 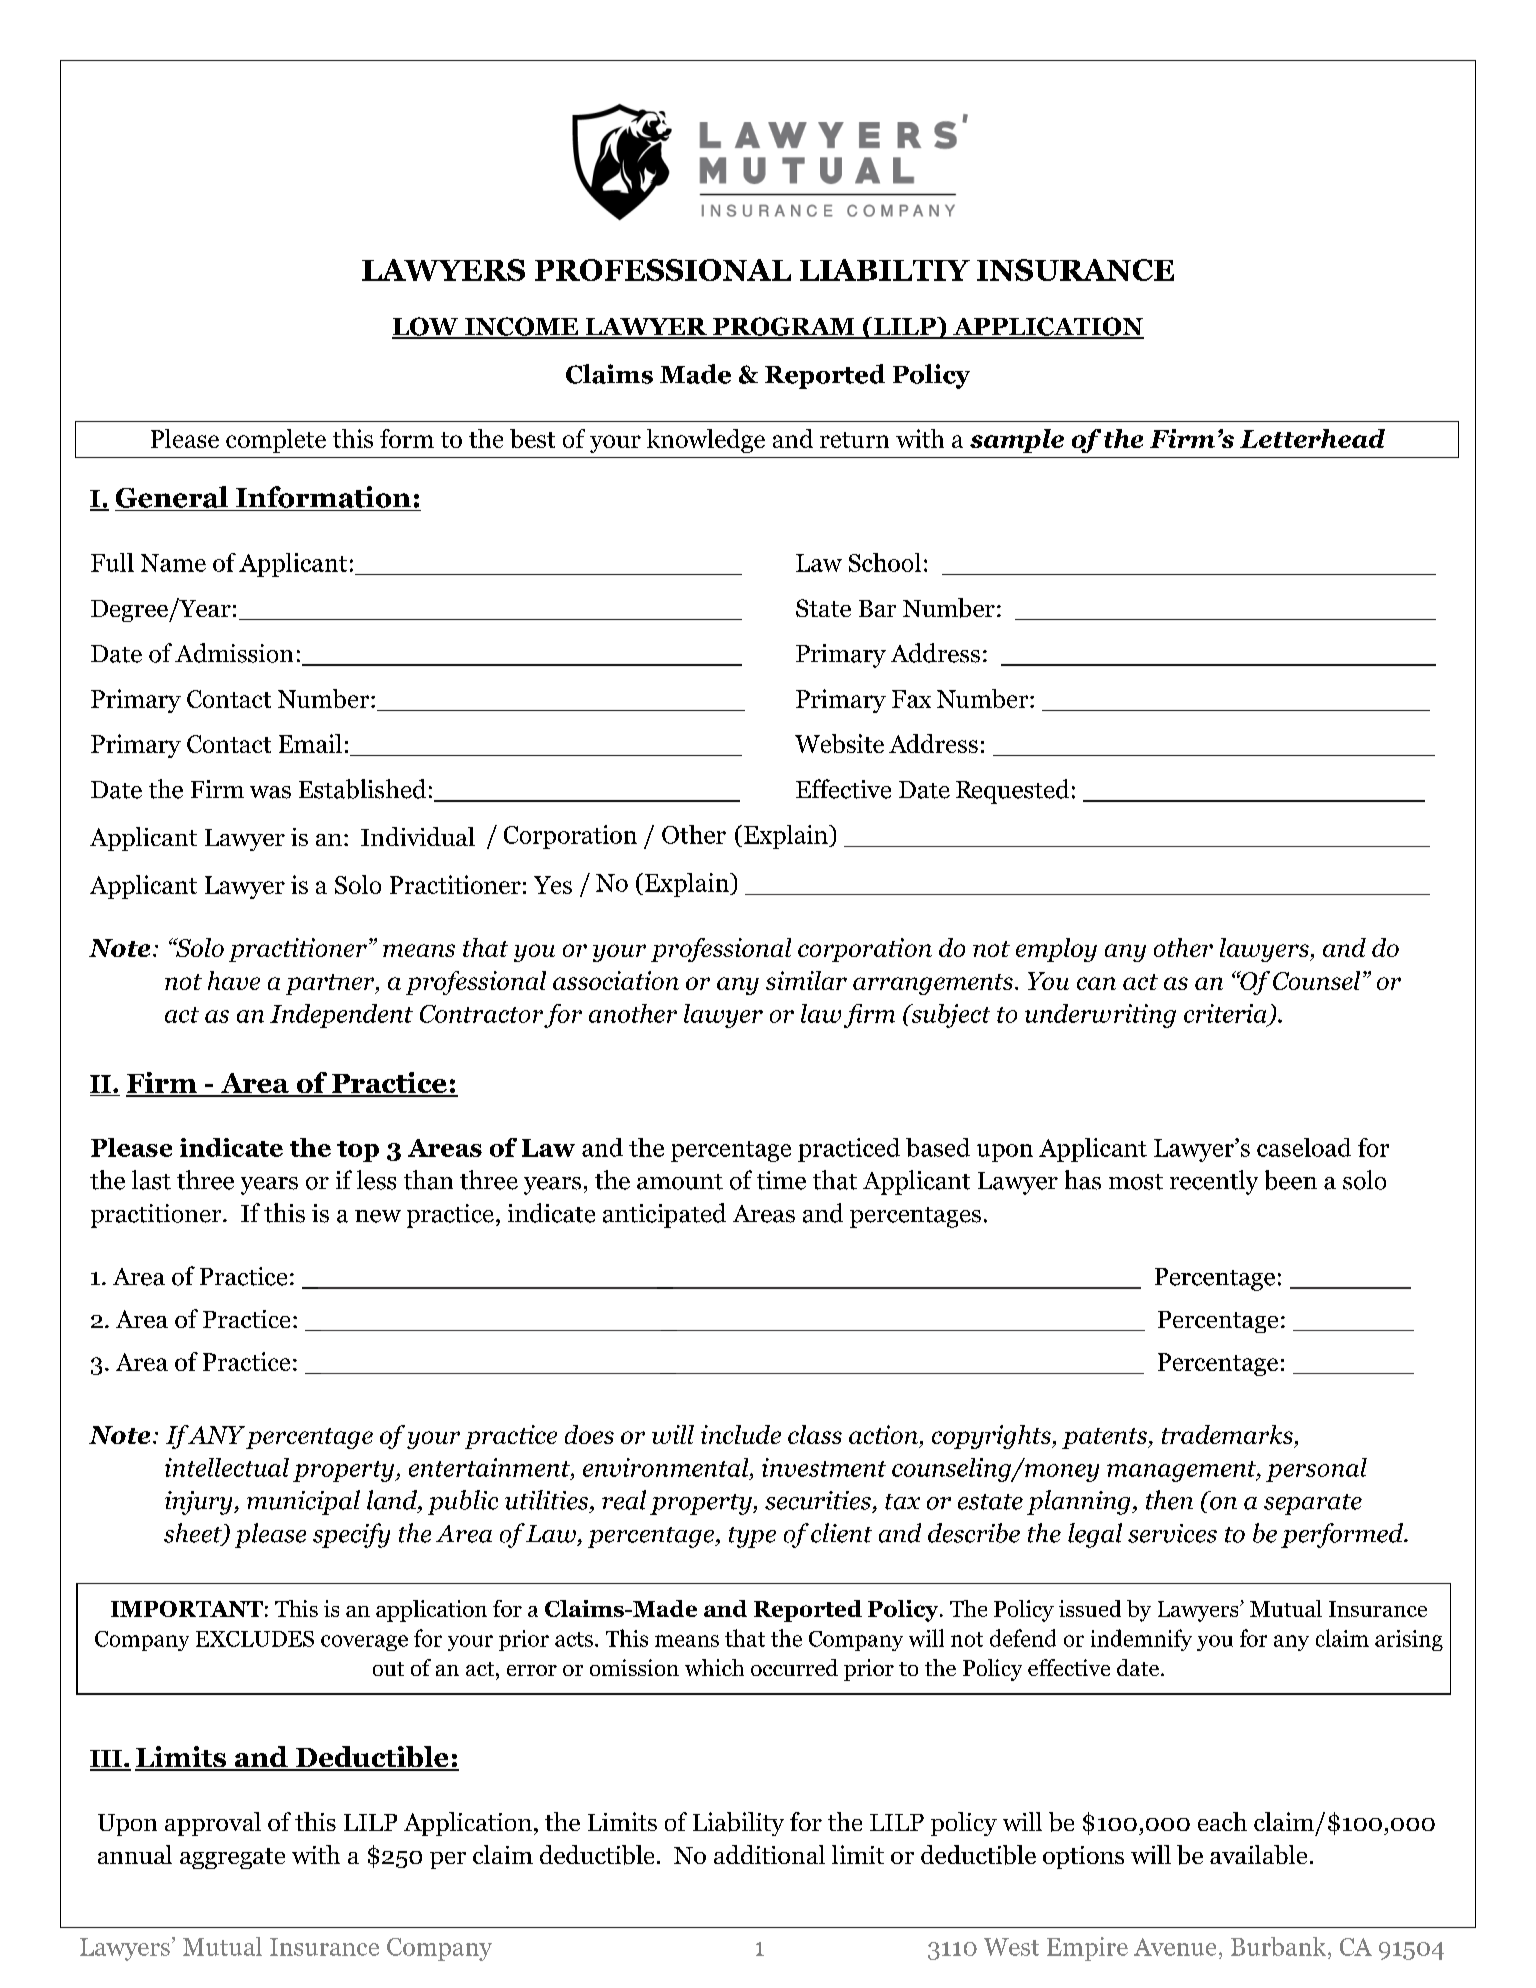 What do you see at coordinates (358, 1151) in the screenshot?
I see `top` at bounding box center [358, 1151].
